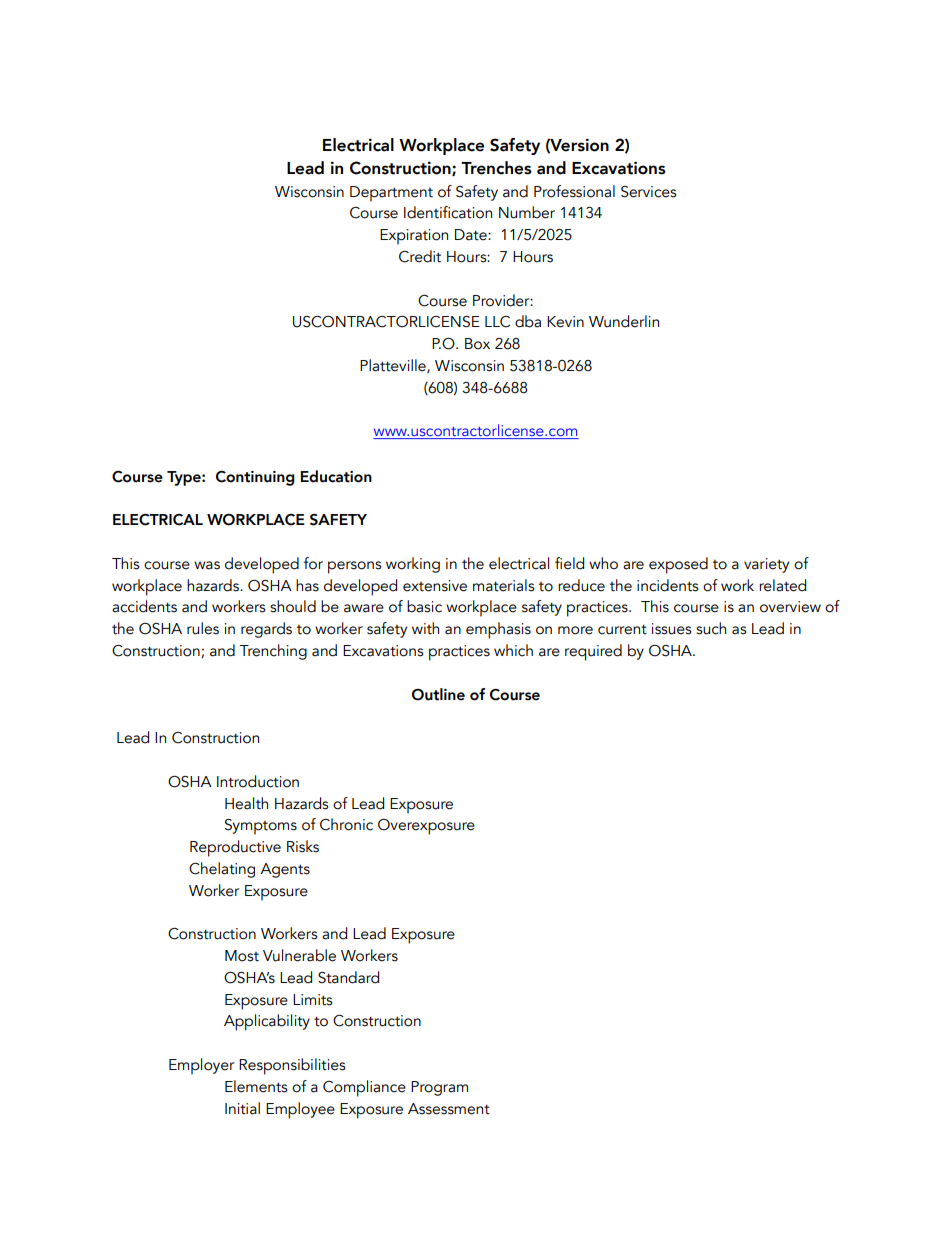 Image resolution: width=952 pixels, height=1233 pixels. I want to click on Assessment, so click(449, 1109).
